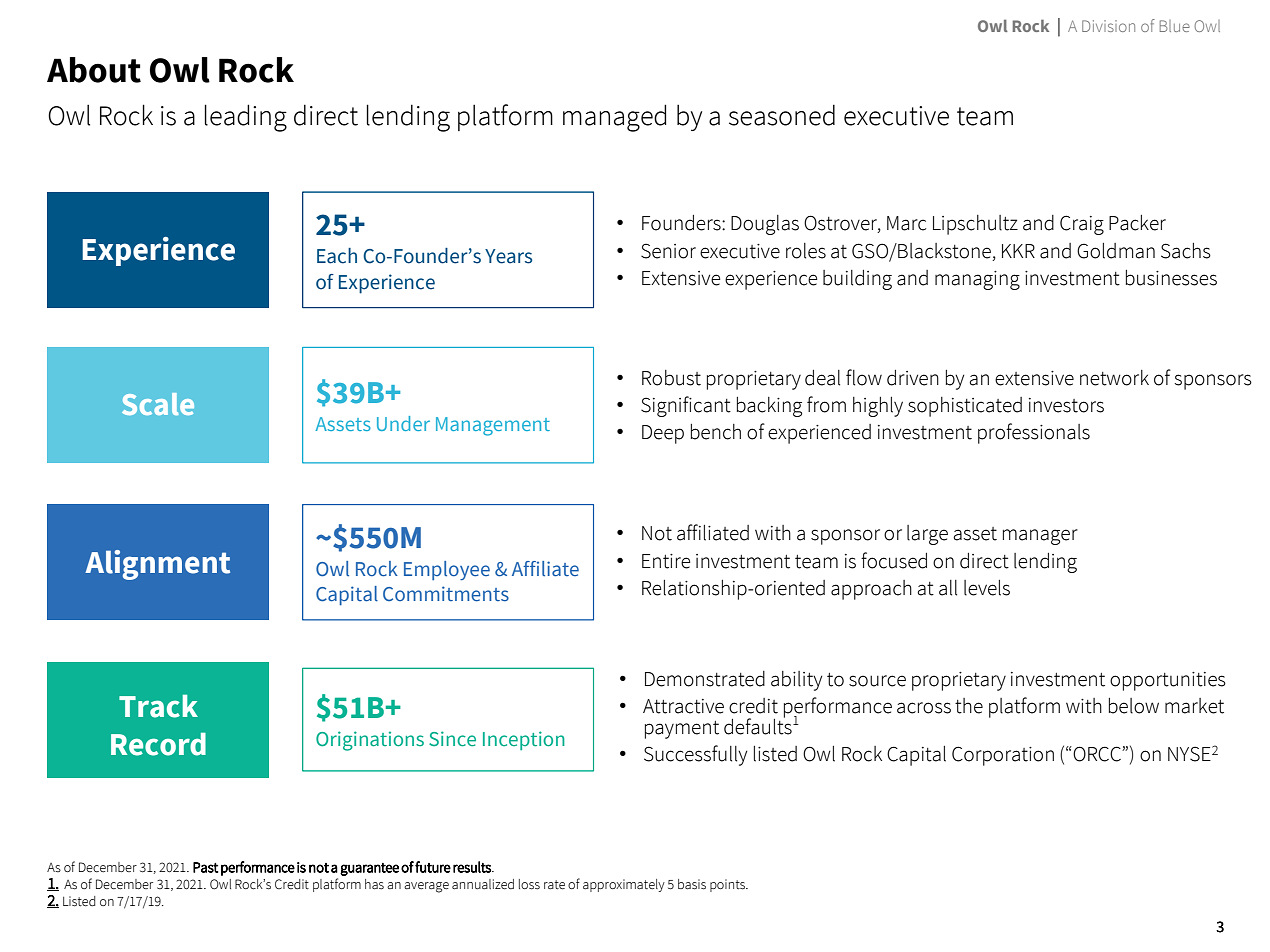 The width and height of the screenshot is (1270, 952). Describe the element at coordinates (157, 565) in the screenshot. I see `Alignment` at that location.
